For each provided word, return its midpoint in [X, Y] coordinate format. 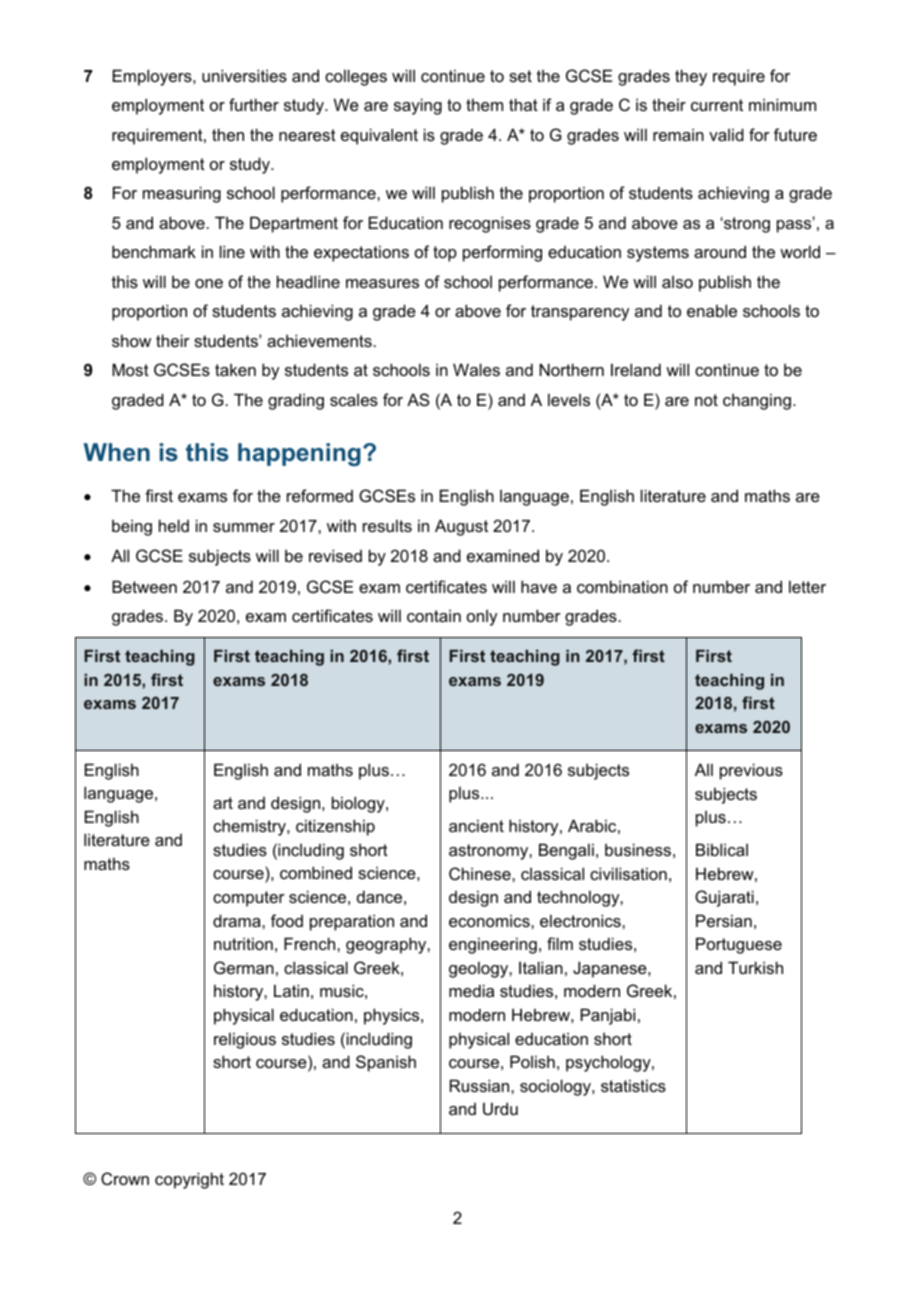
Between [144, 586]
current [717, 105]
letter [807, 586]
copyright [189, 1180]
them [484, 104]
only [482, 618]
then [228, 134]
